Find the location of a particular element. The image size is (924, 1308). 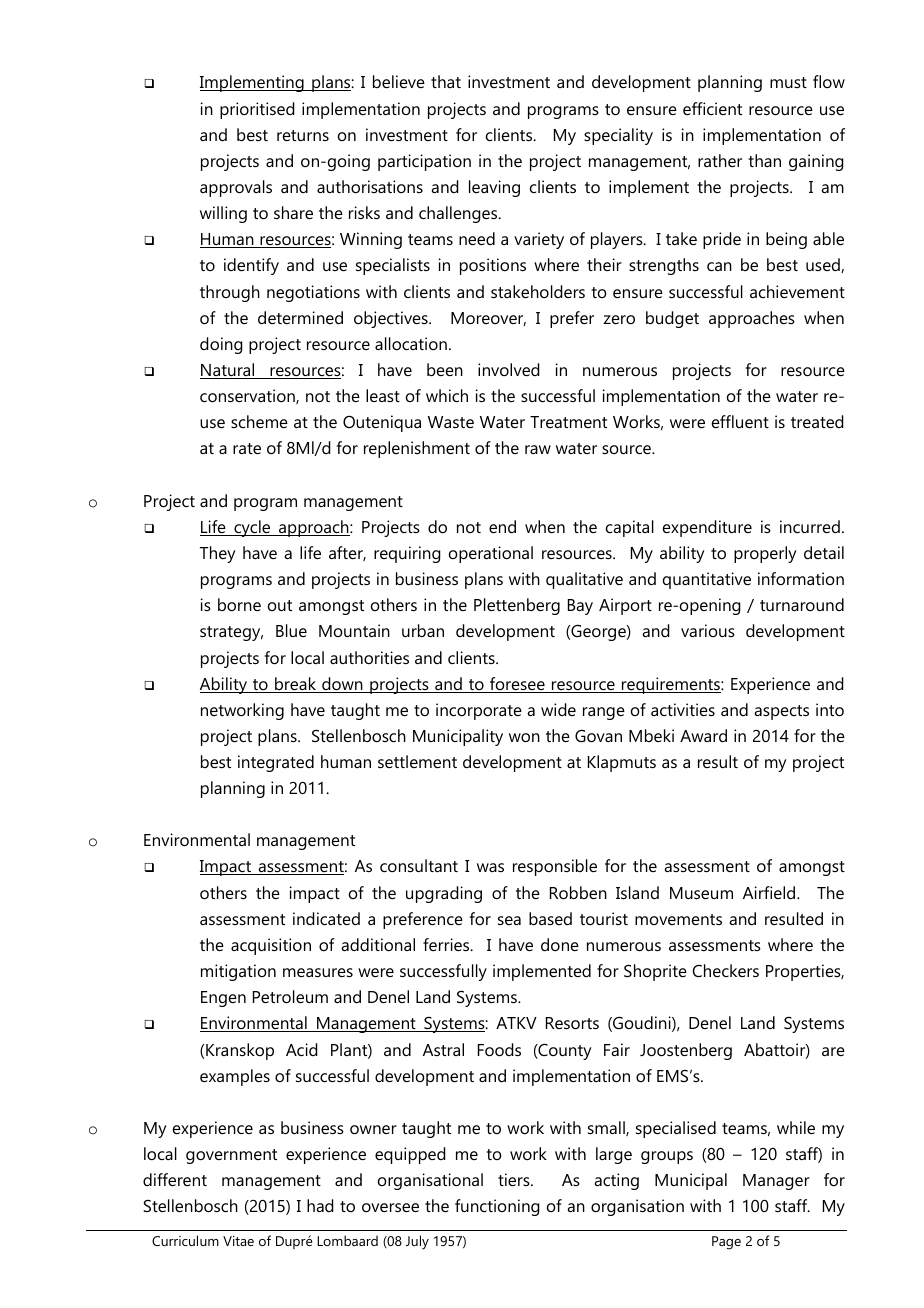

effluent is located at coordinates (740, 421).
